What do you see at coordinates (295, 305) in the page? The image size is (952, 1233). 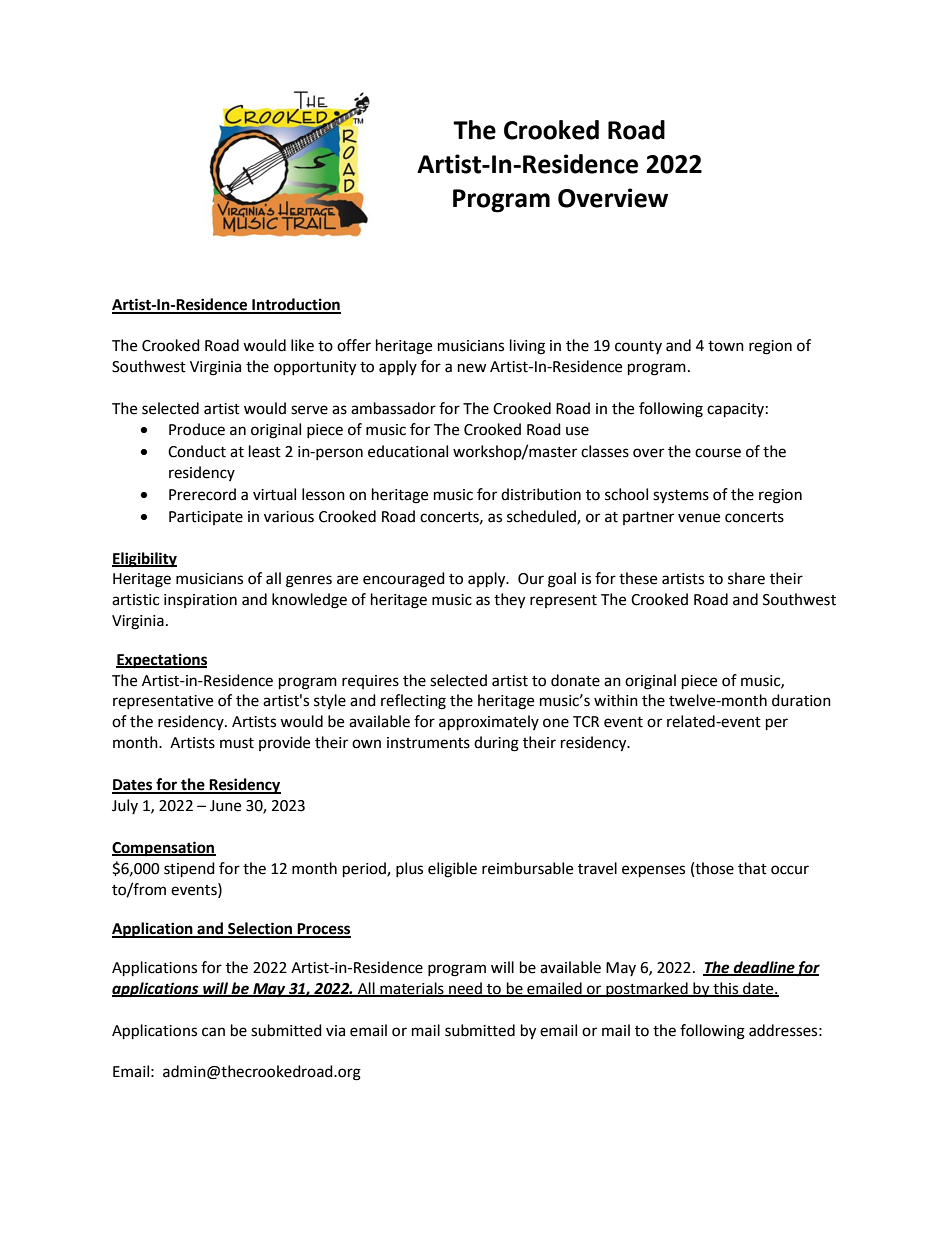 I see `Introduction` at bounding box center [295, 305].
